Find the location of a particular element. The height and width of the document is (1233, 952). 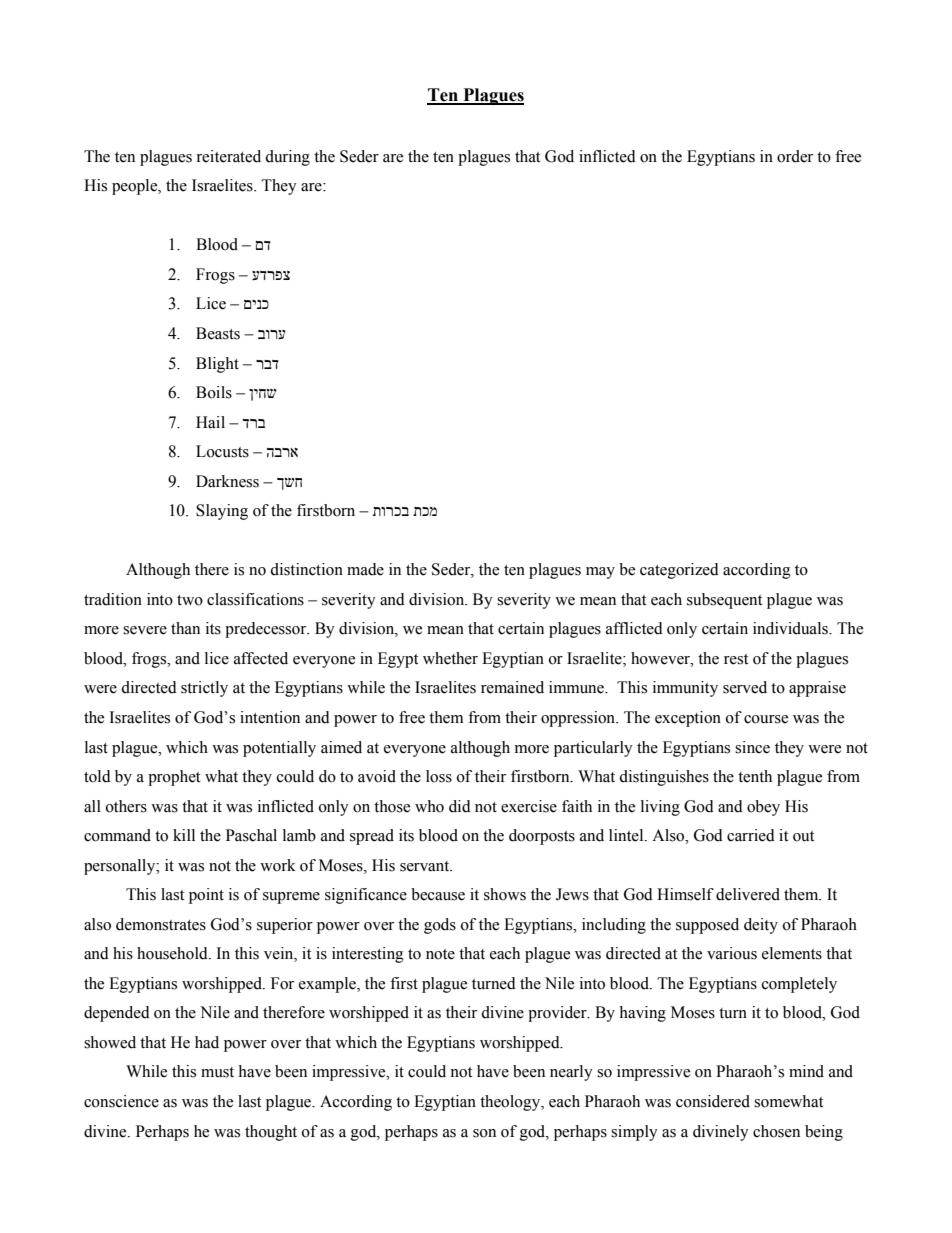

categorized is located at coordinates (679, 571).
